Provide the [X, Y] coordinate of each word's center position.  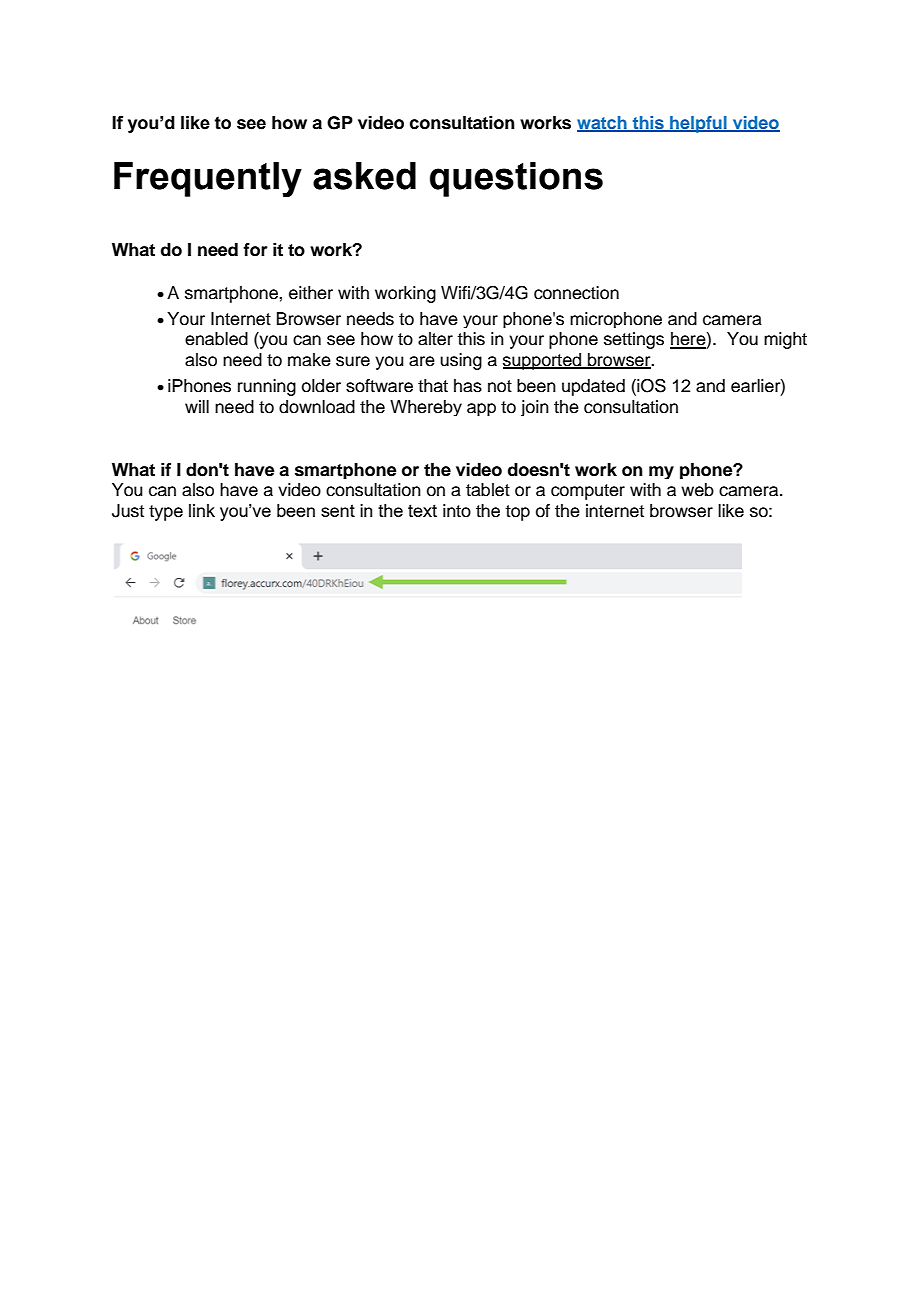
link [202, 510]
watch [603, 123]
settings [634, 340]
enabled [216, 339]
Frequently [208, 179]
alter [435, 339]
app [481, 409]
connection [576, 293]
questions [516, 179]
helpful [698, 124]
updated [593, 387]
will [197, 406]
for [255, 250]
